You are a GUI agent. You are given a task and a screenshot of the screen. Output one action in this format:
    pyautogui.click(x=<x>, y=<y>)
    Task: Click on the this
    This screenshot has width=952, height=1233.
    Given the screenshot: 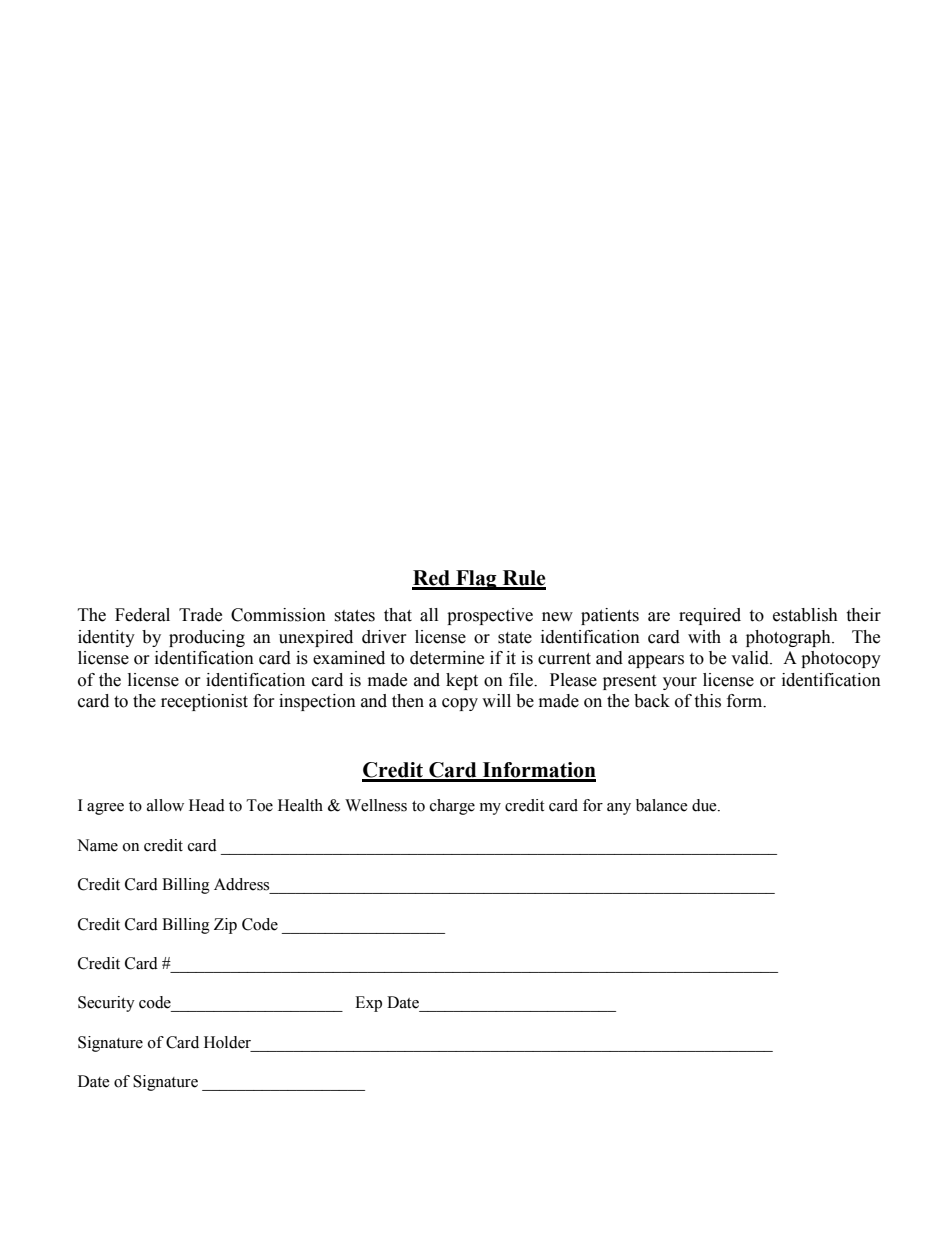 What is the action you would take?
    pyautogui.click(x=707, y=701)
